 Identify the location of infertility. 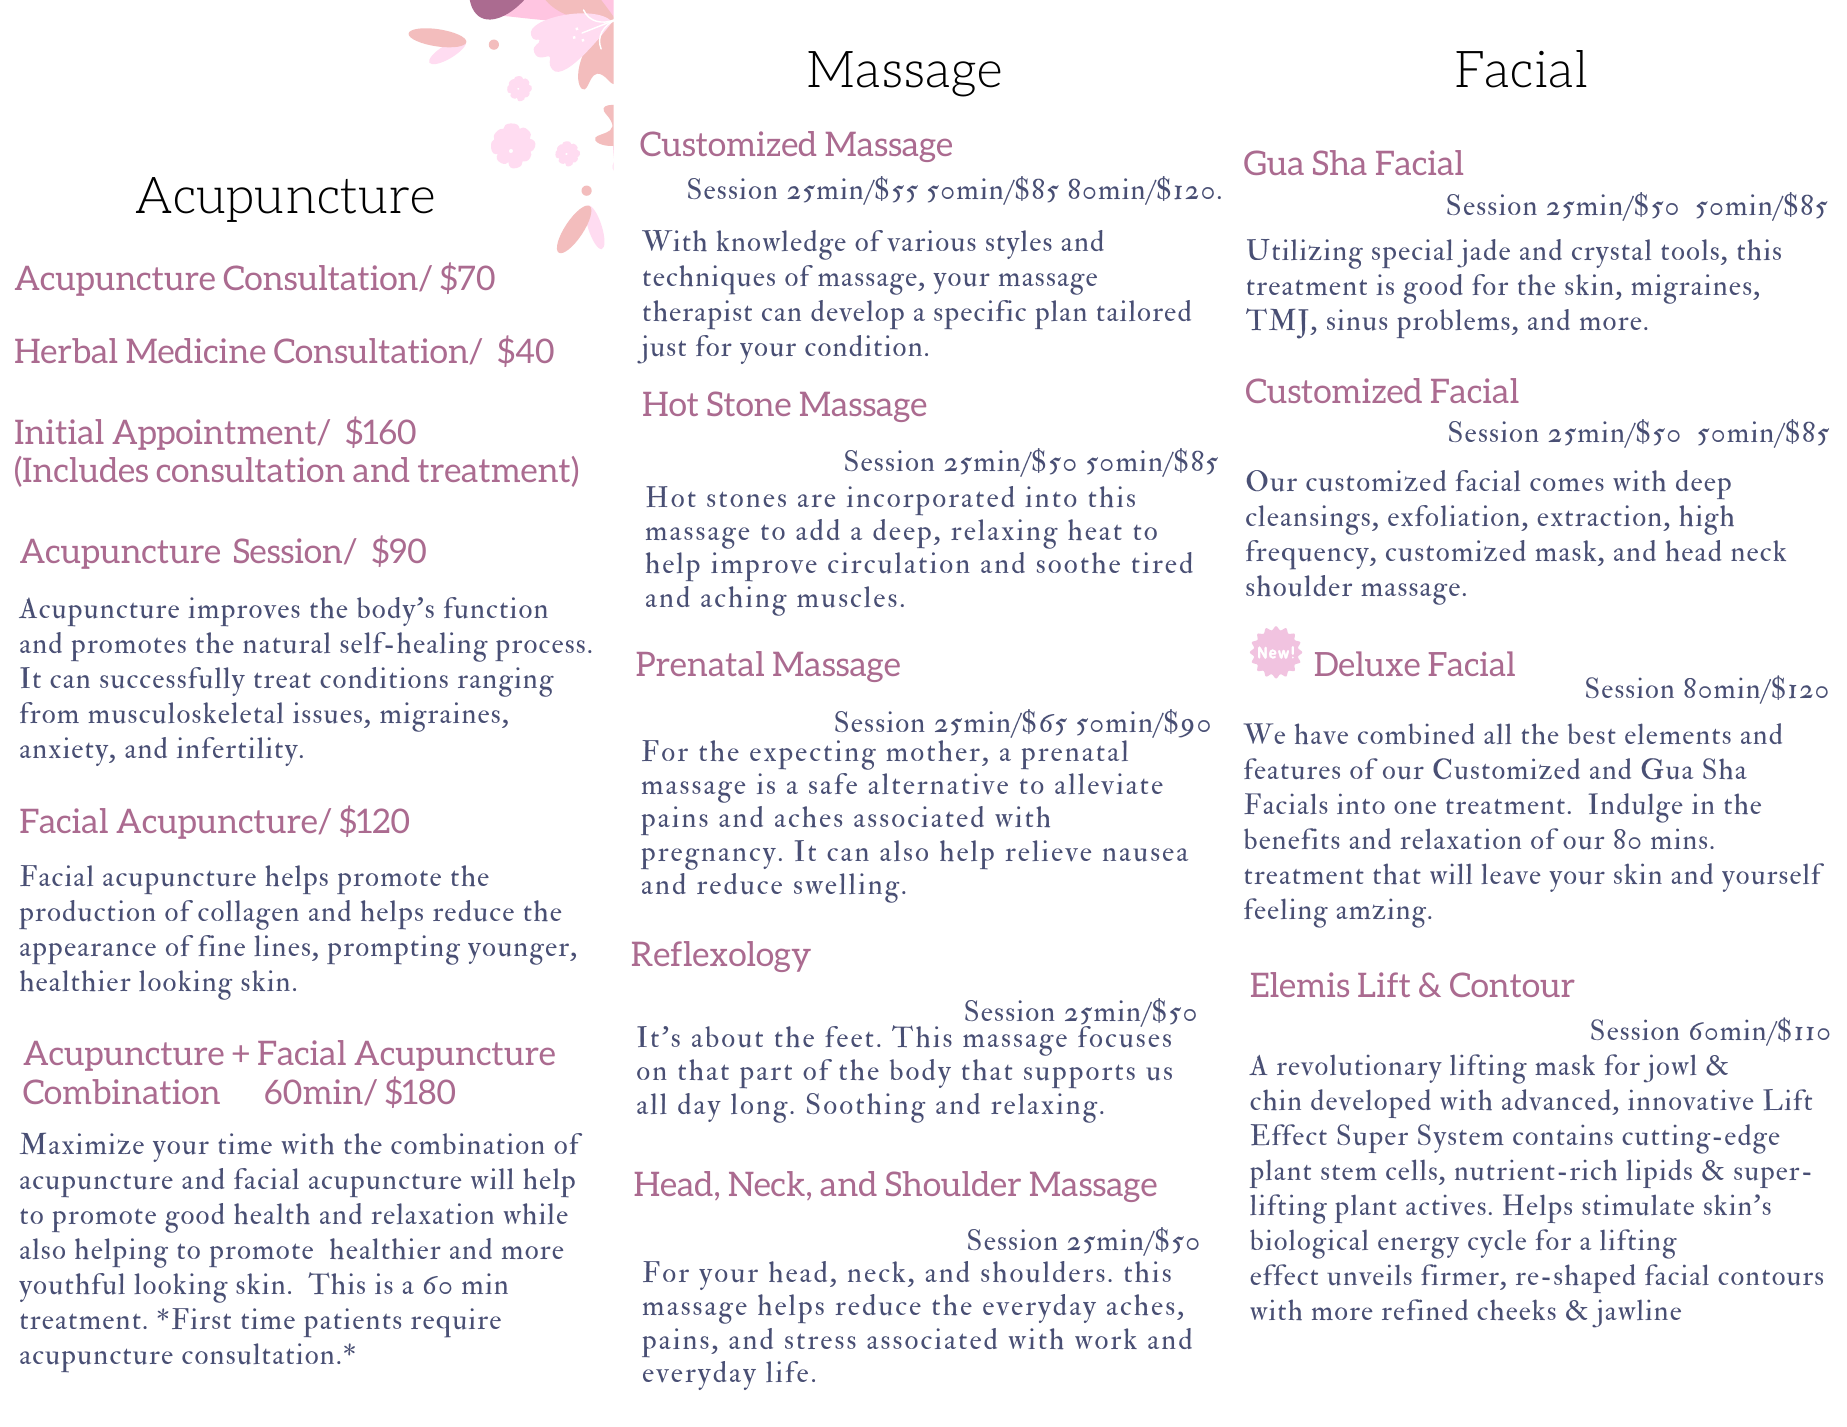
(237, 751).
